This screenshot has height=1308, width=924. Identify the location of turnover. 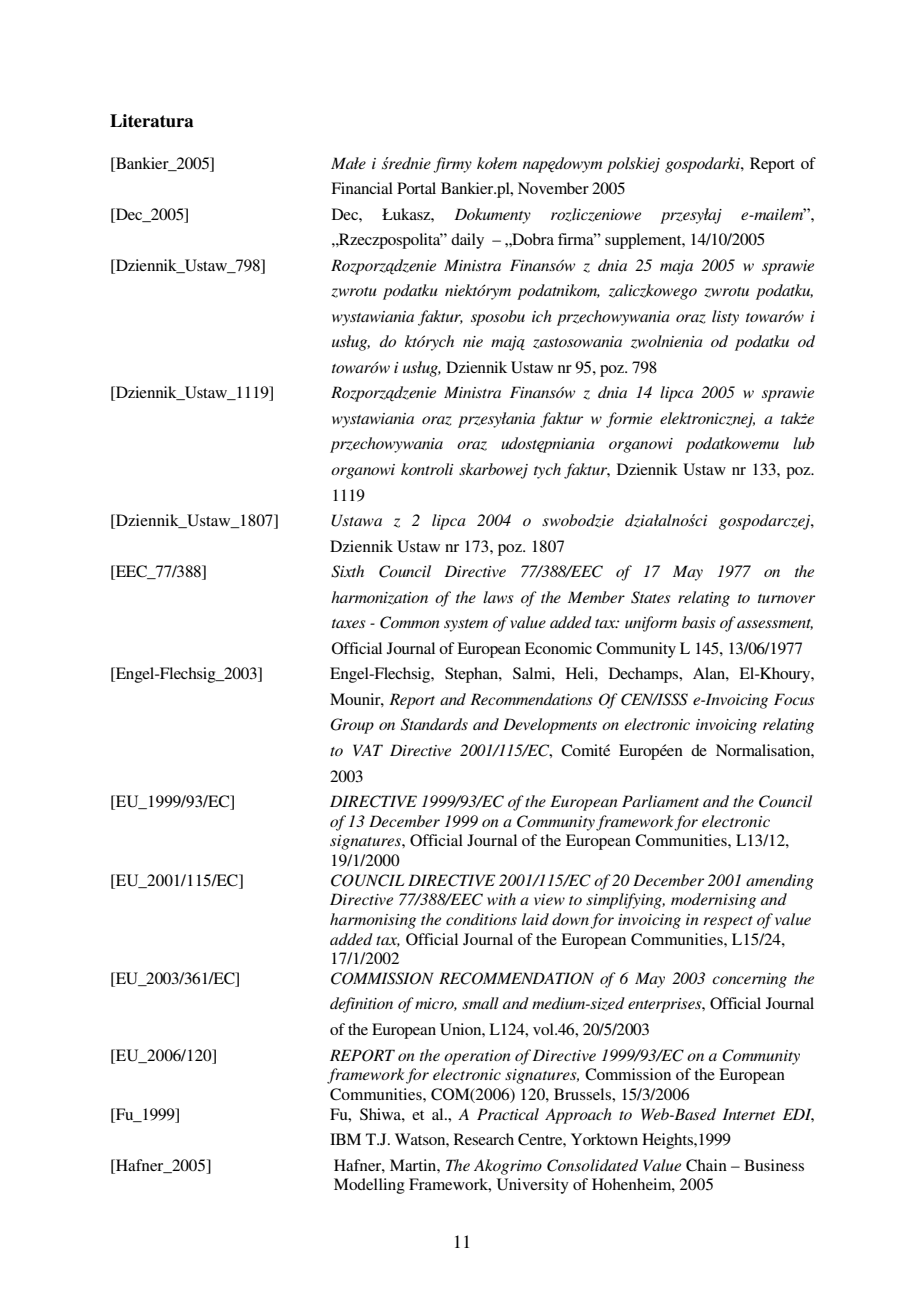
(786, 598).
